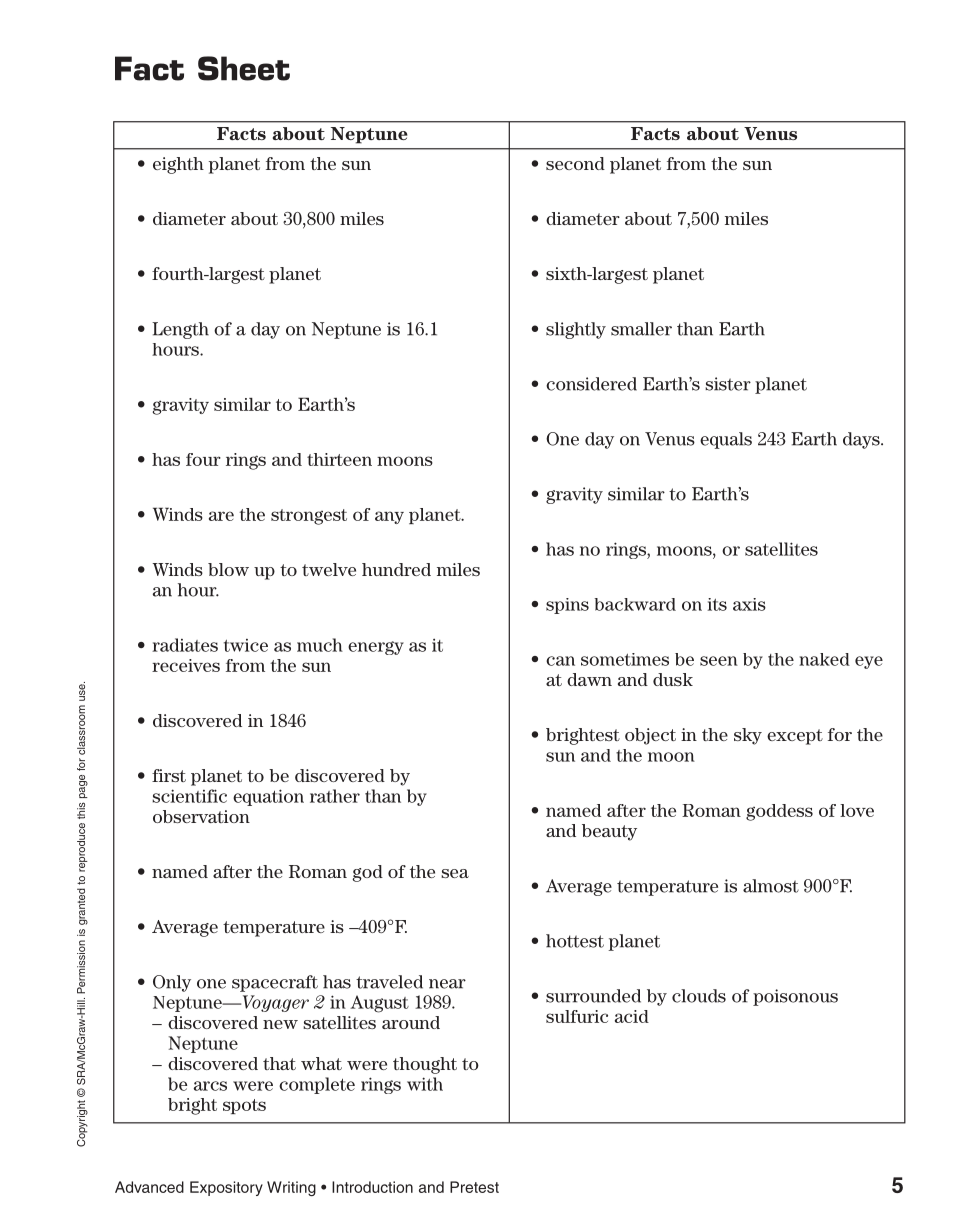 The width and height of the screenshot is (962, 1232). I want to click on Expository, so click(226, 1188).
